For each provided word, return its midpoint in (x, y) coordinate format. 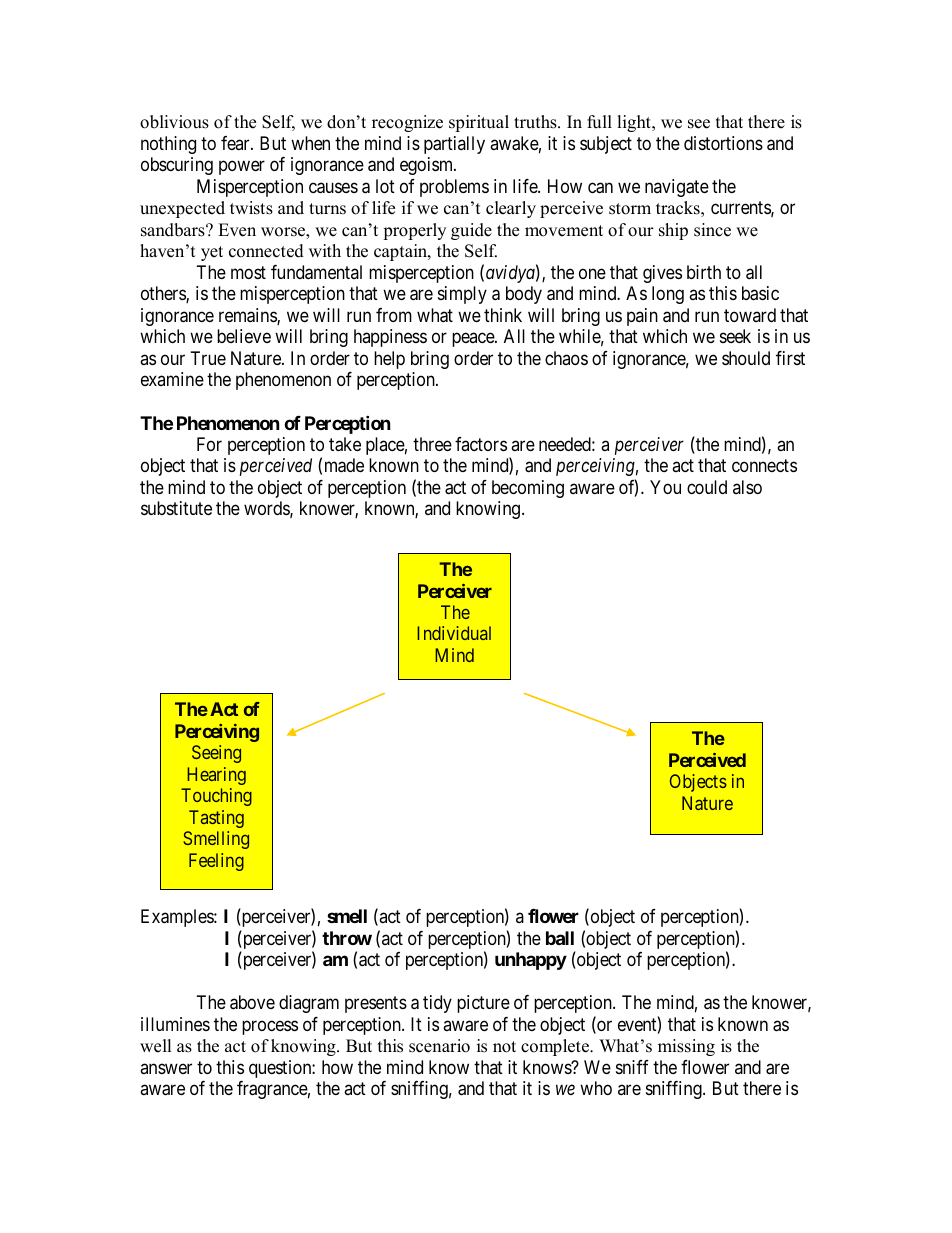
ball (560, 938)
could (707, 487)
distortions (723, 143)
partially (454, 145)
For (209, 444)
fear (236, 143)
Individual (454, 633)
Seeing (216, 754)
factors (481, 444)
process (270, 1027)
